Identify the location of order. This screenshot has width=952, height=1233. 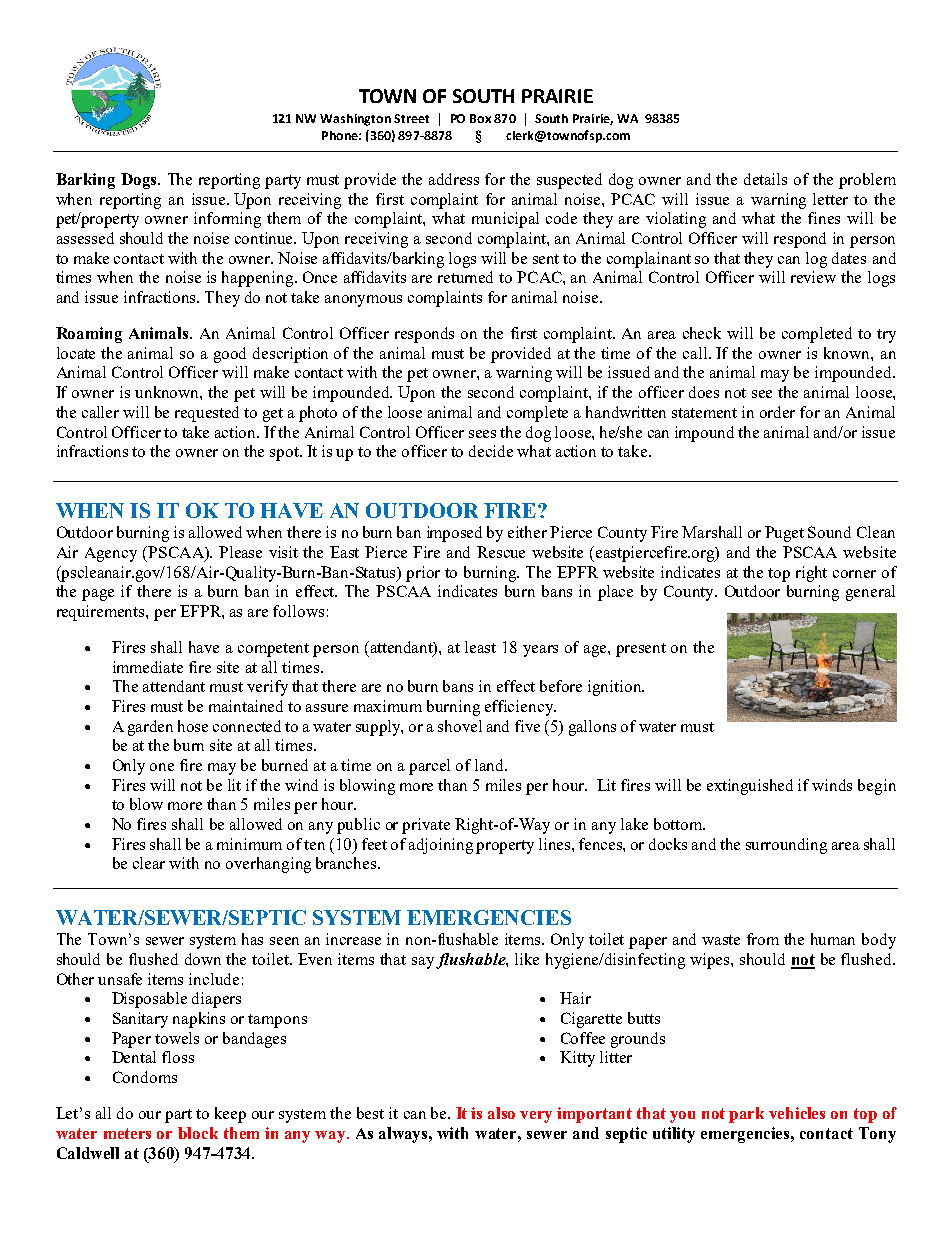
(777, 412).
